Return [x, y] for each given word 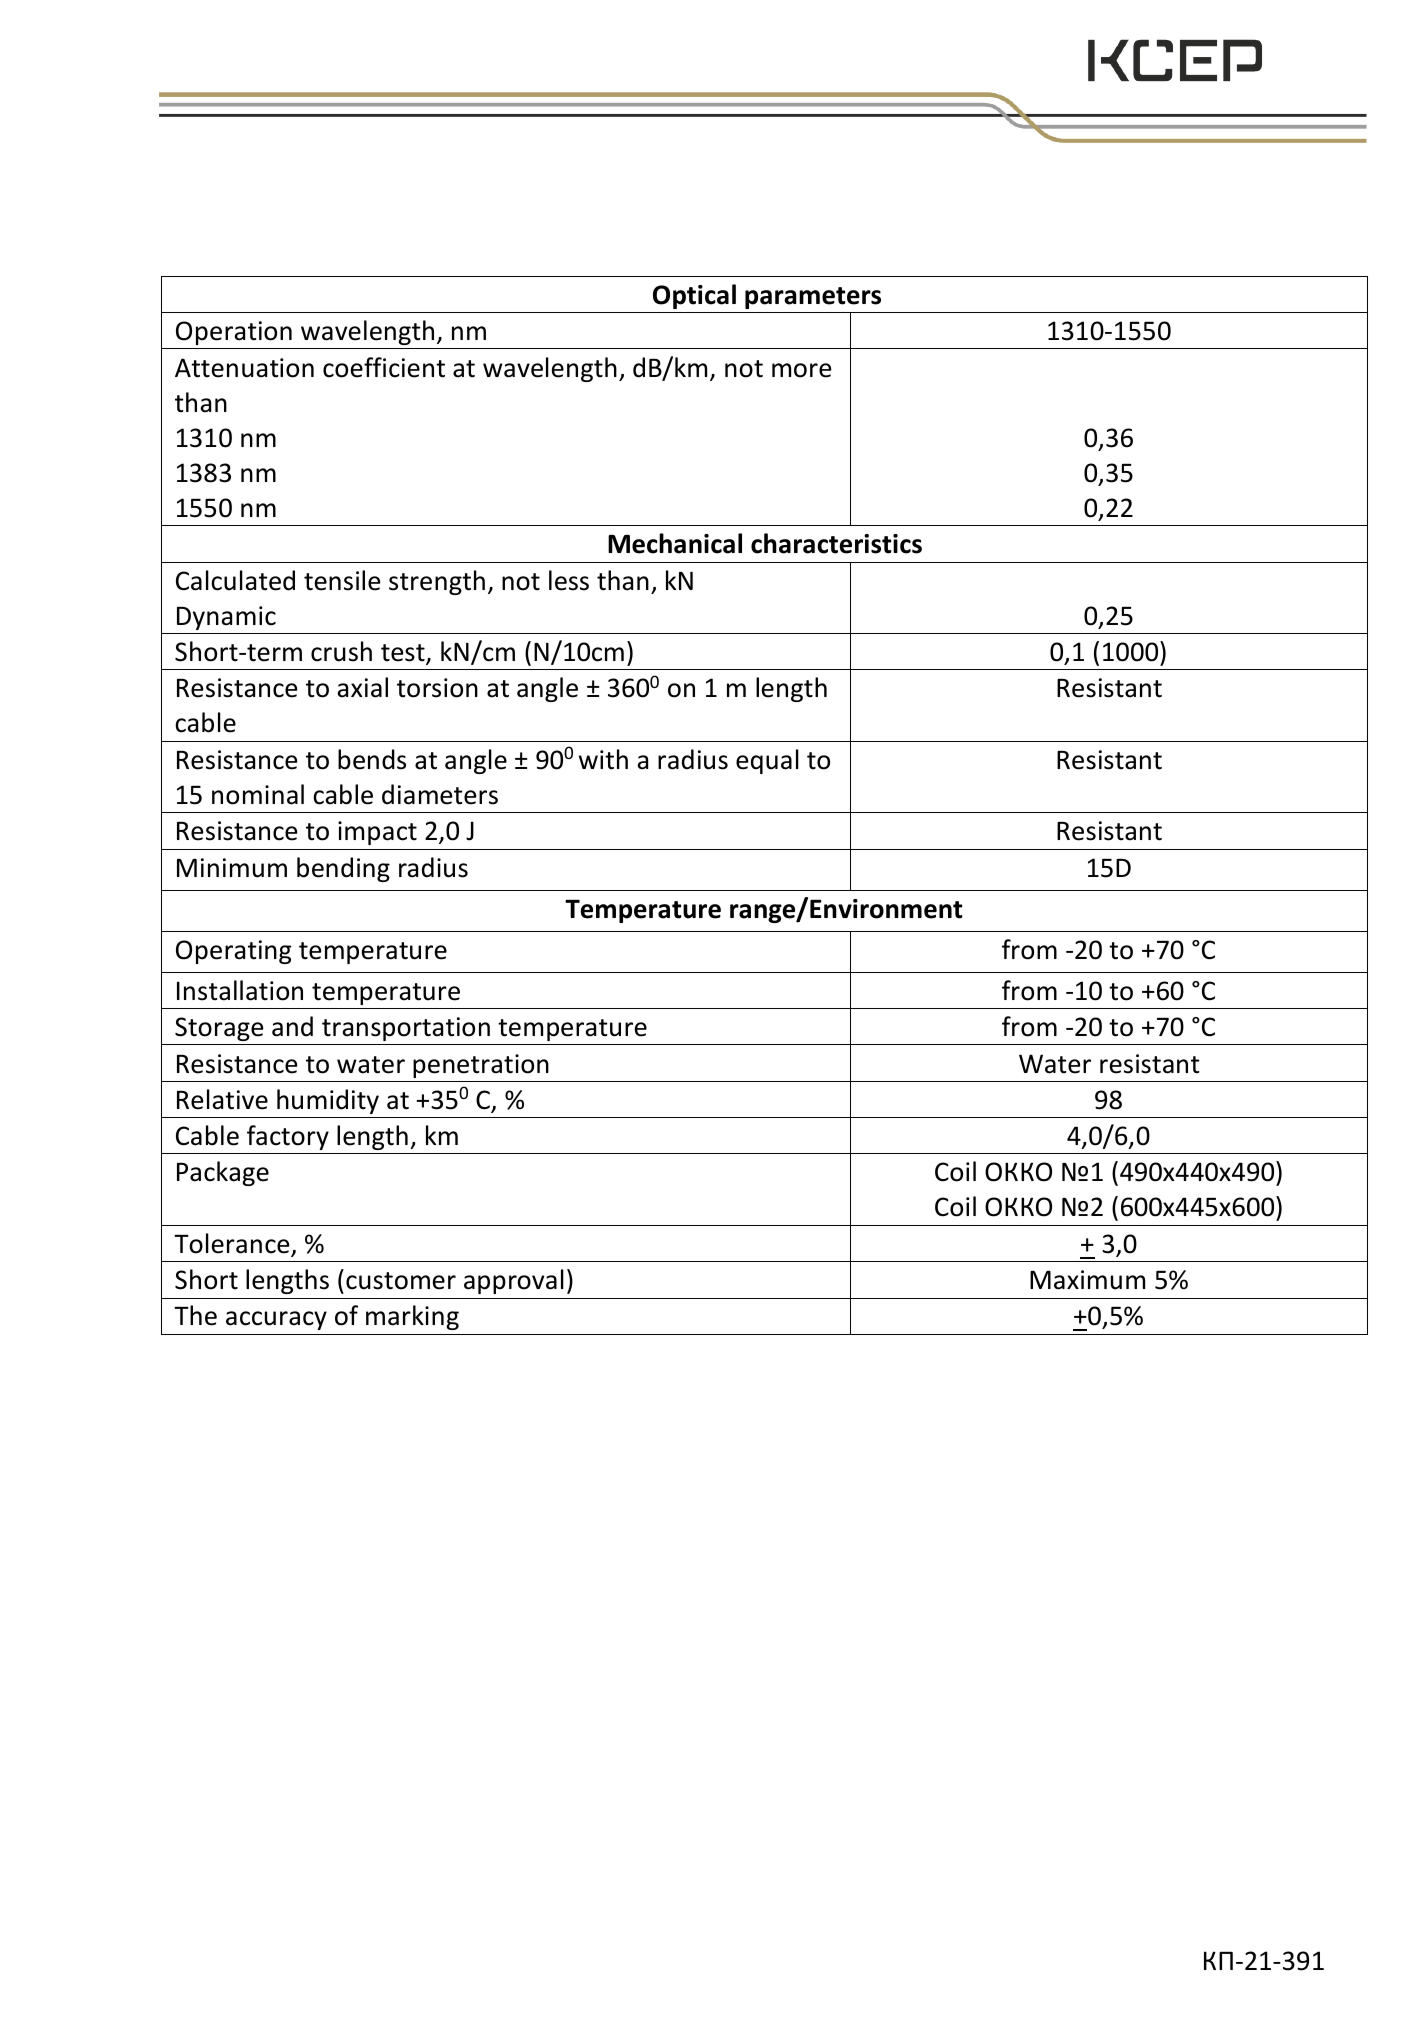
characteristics [836, 543]
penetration [481, 1066]
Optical [694, 296]
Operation [234, 333]
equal [767, 761]
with [603, 759]
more [802, 370]
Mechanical [675, 543]
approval [514, 1281]
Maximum [1087, 1280]
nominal [258, 794]
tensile [342, 580]
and [292, 1026]
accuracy [276, 1320]
